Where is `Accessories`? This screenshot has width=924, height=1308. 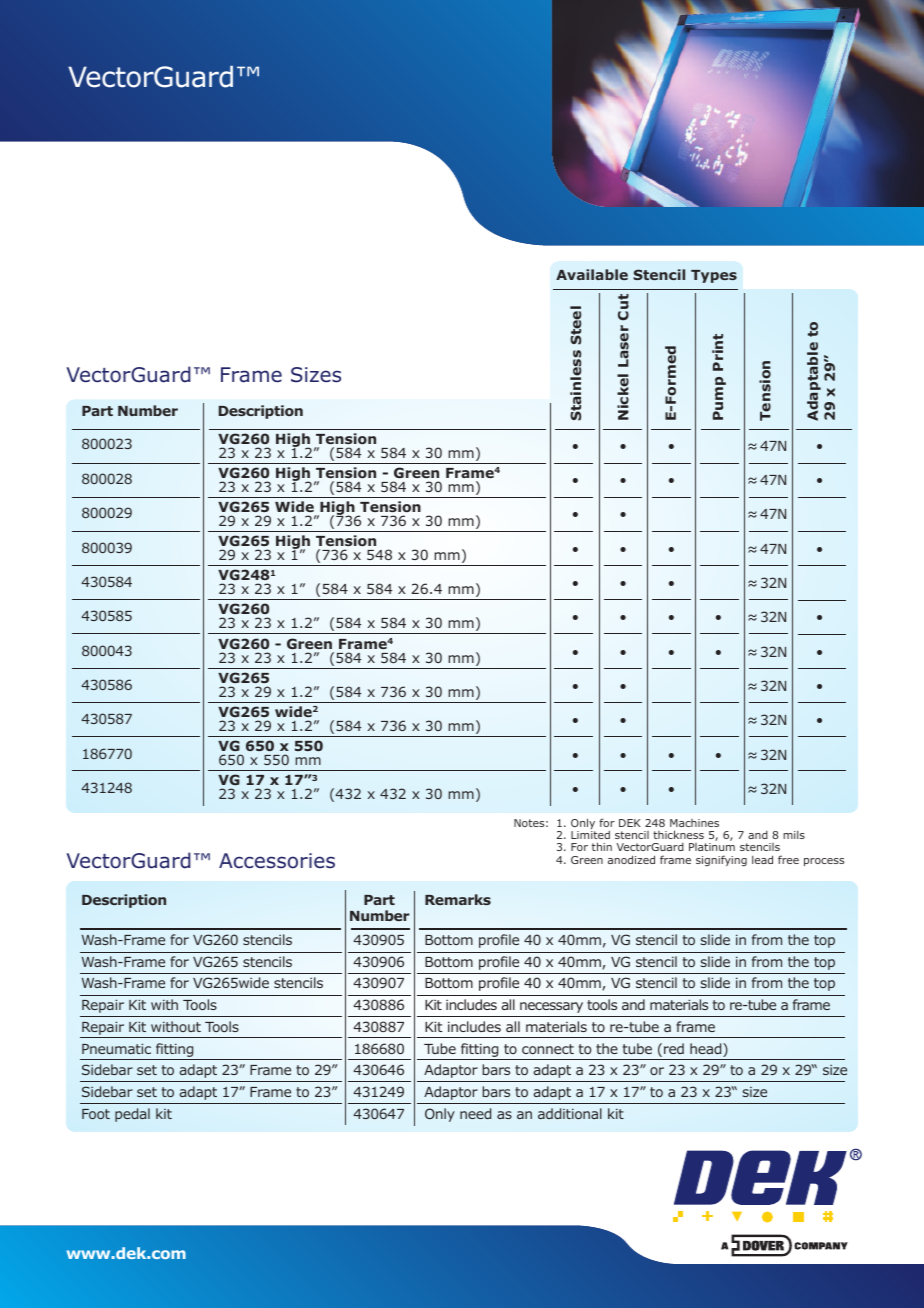
Accessories is located at coordinates (277, 861).
